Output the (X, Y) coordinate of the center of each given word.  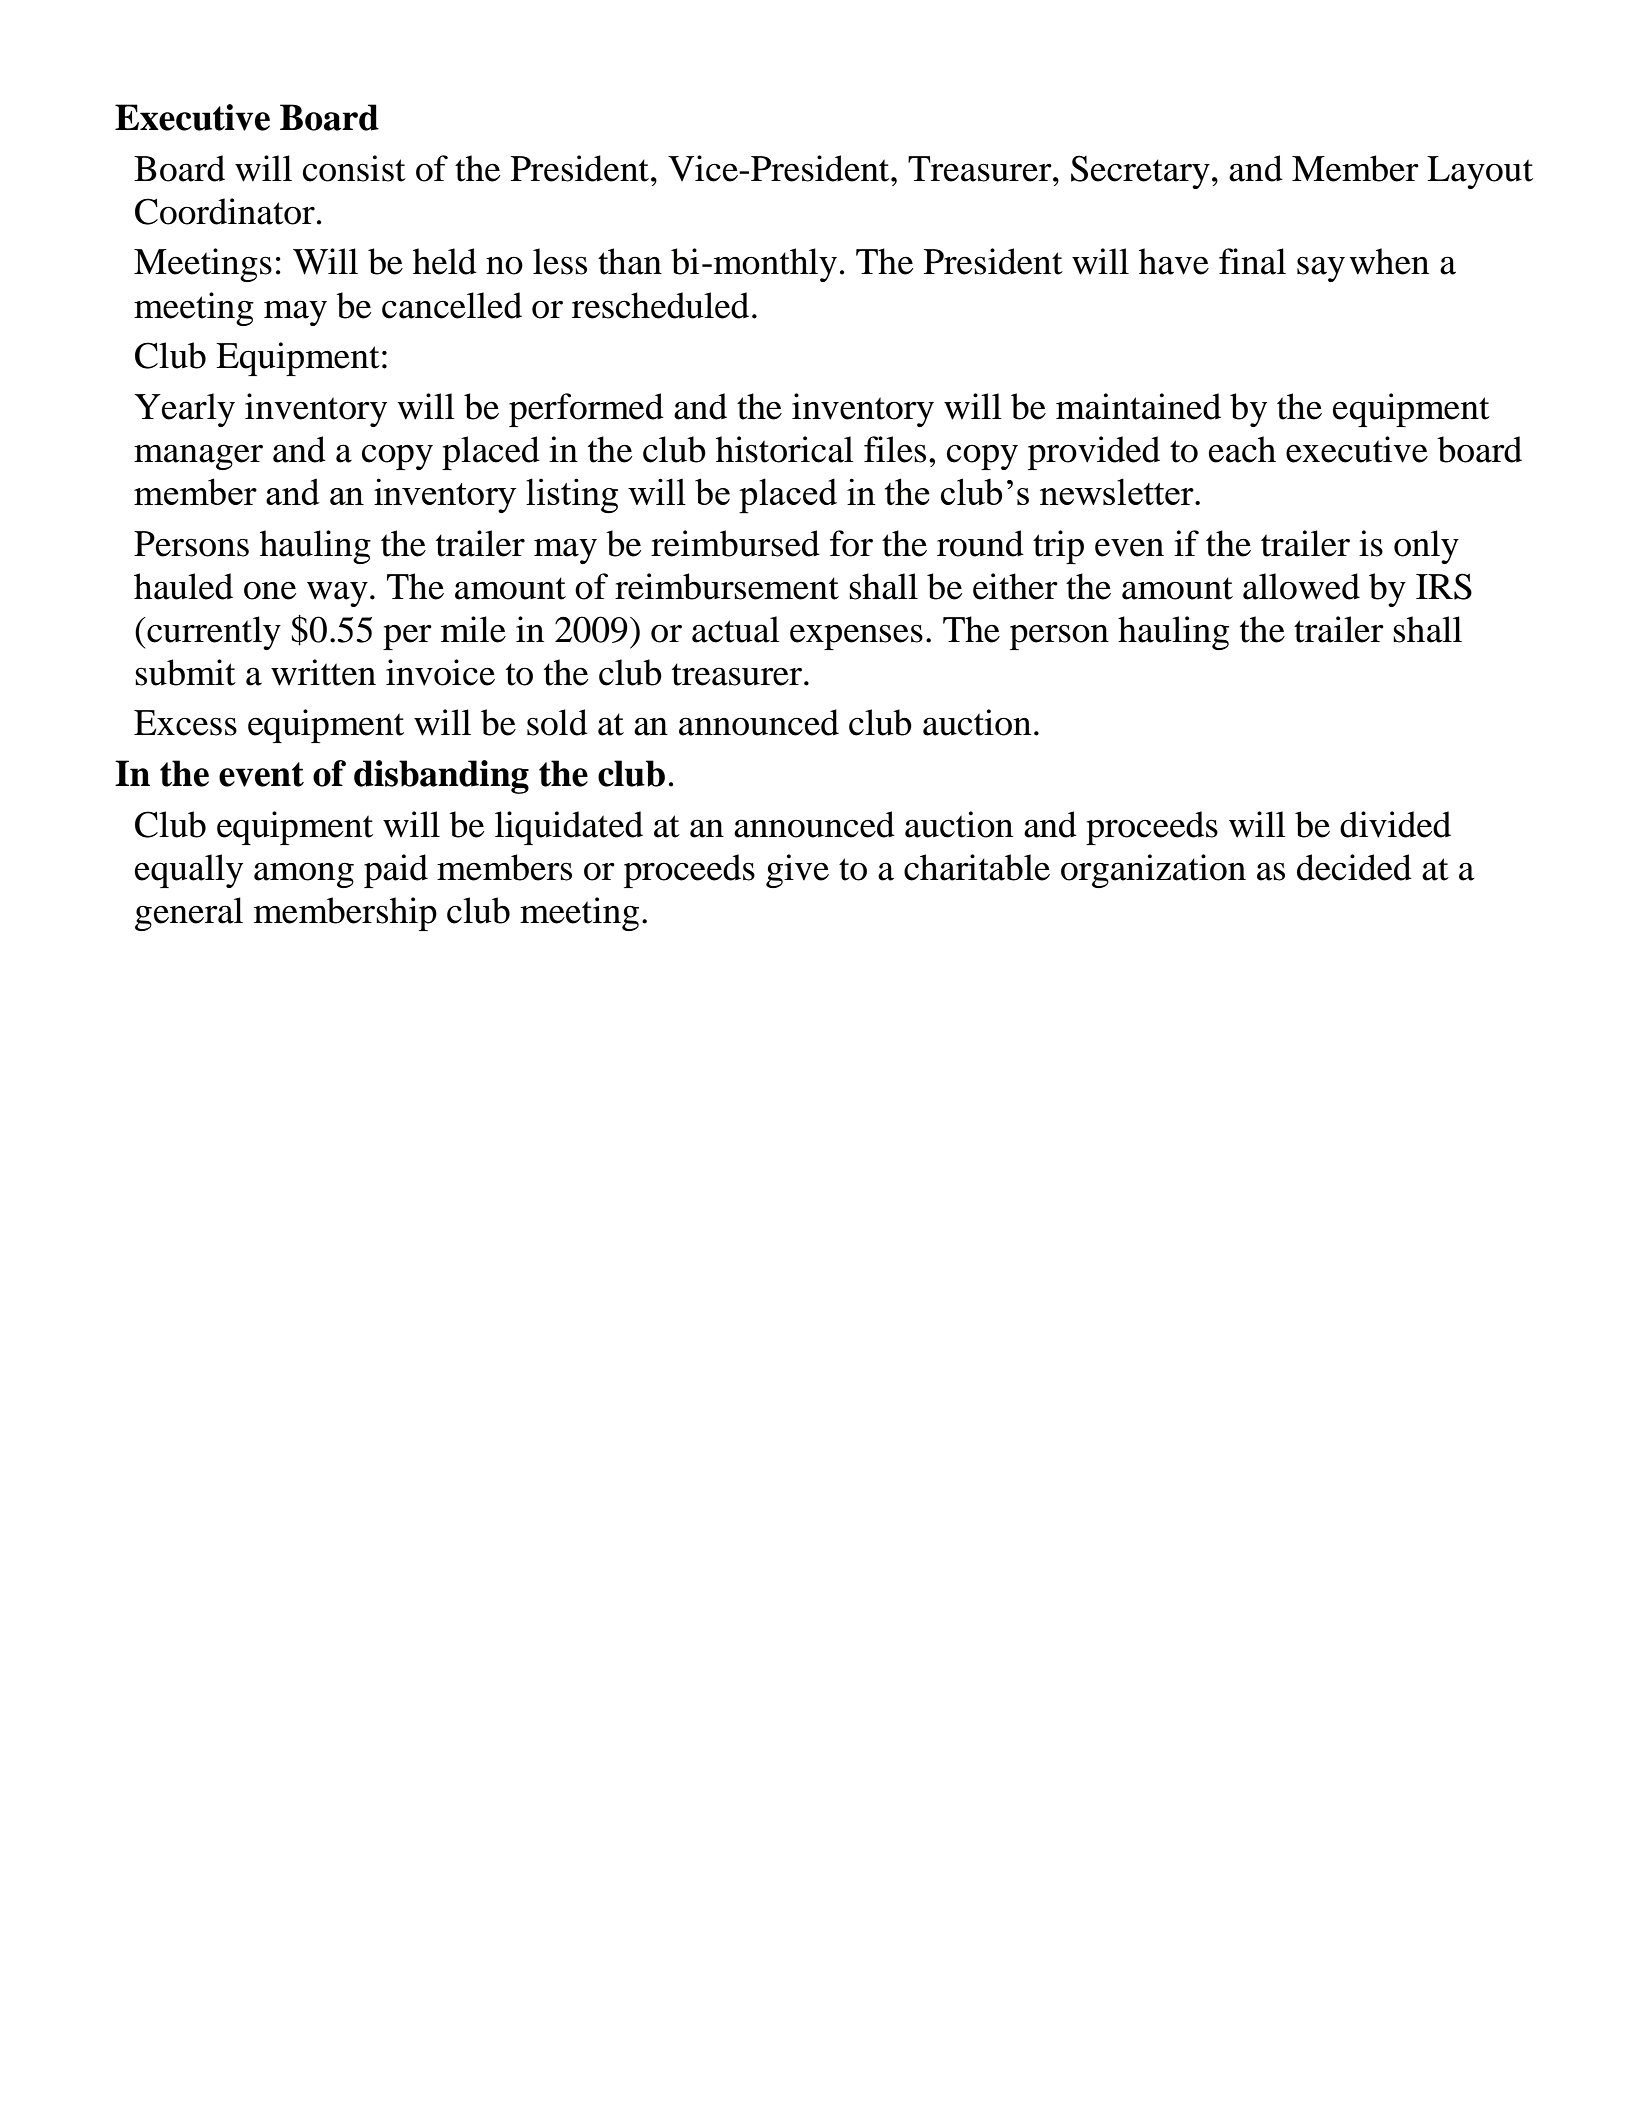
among (304, 875)
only (1426, 547)
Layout (1480, 172)
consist (354, 168)
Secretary (1140, 172)
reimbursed (735, 543)
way (337, 594)
